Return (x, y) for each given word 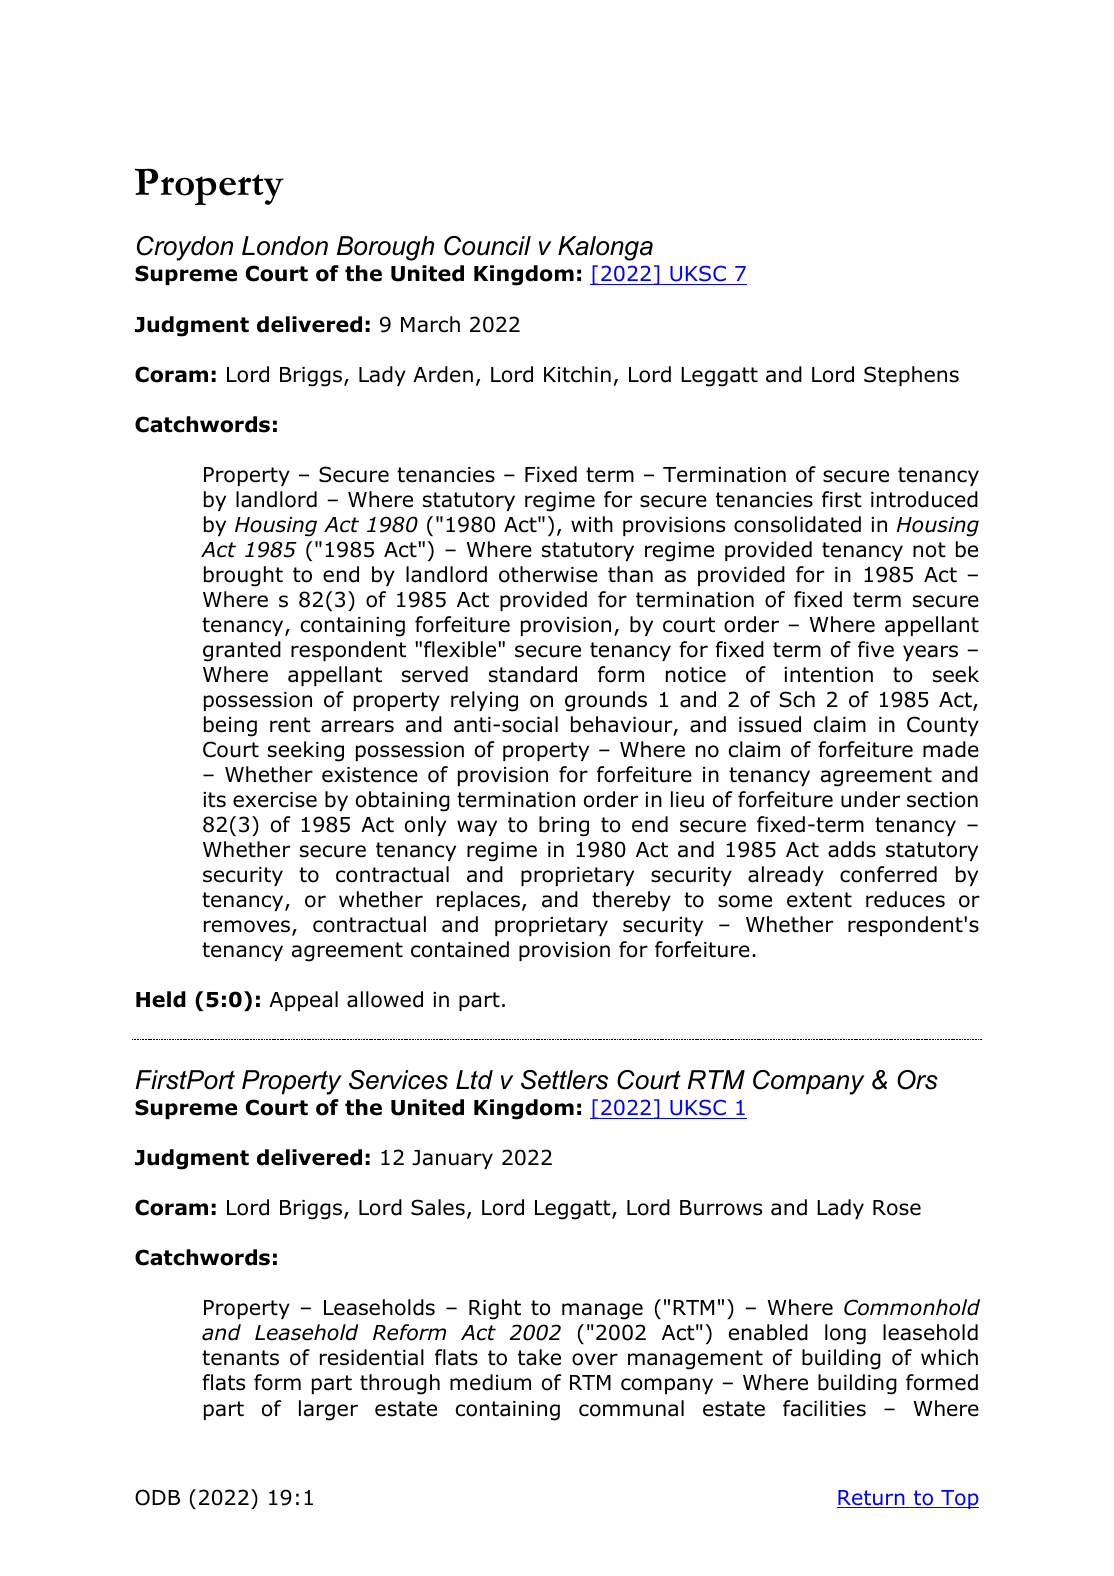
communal (631, 1408)
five (876, 649)
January (452, 1159)
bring (564, 826)
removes (248, 927)
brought (243, 576)
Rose (897, 1208)
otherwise (548, 574)
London (285, 246)
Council (487, 246)
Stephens (911, 376)
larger (328, 1410)
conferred (888, 874)
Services (398, 1080)
